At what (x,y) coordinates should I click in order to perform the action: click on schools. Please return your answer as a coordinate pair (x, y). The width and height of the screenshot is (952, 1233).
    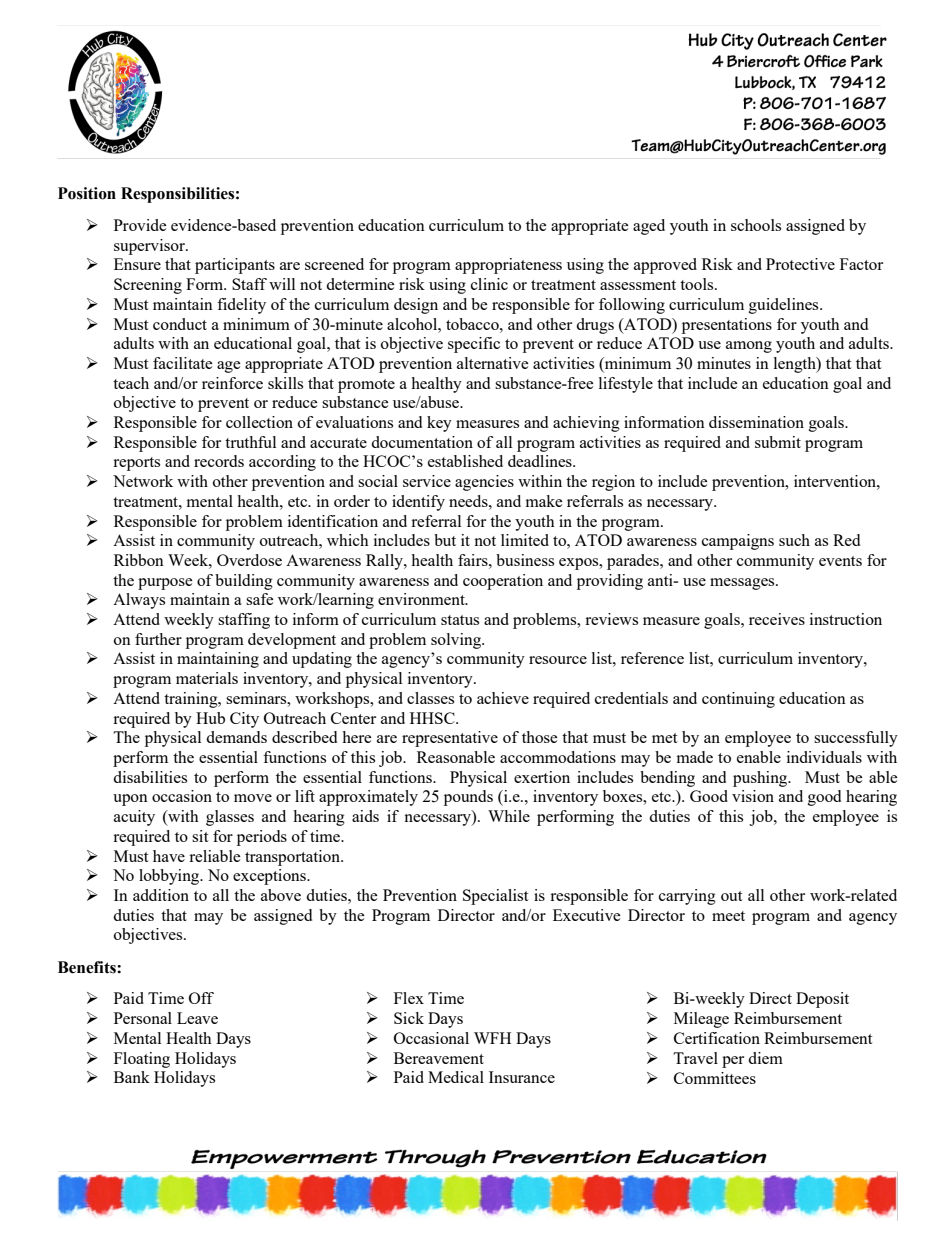
    Looking at the image, I should click on (756, 225).
